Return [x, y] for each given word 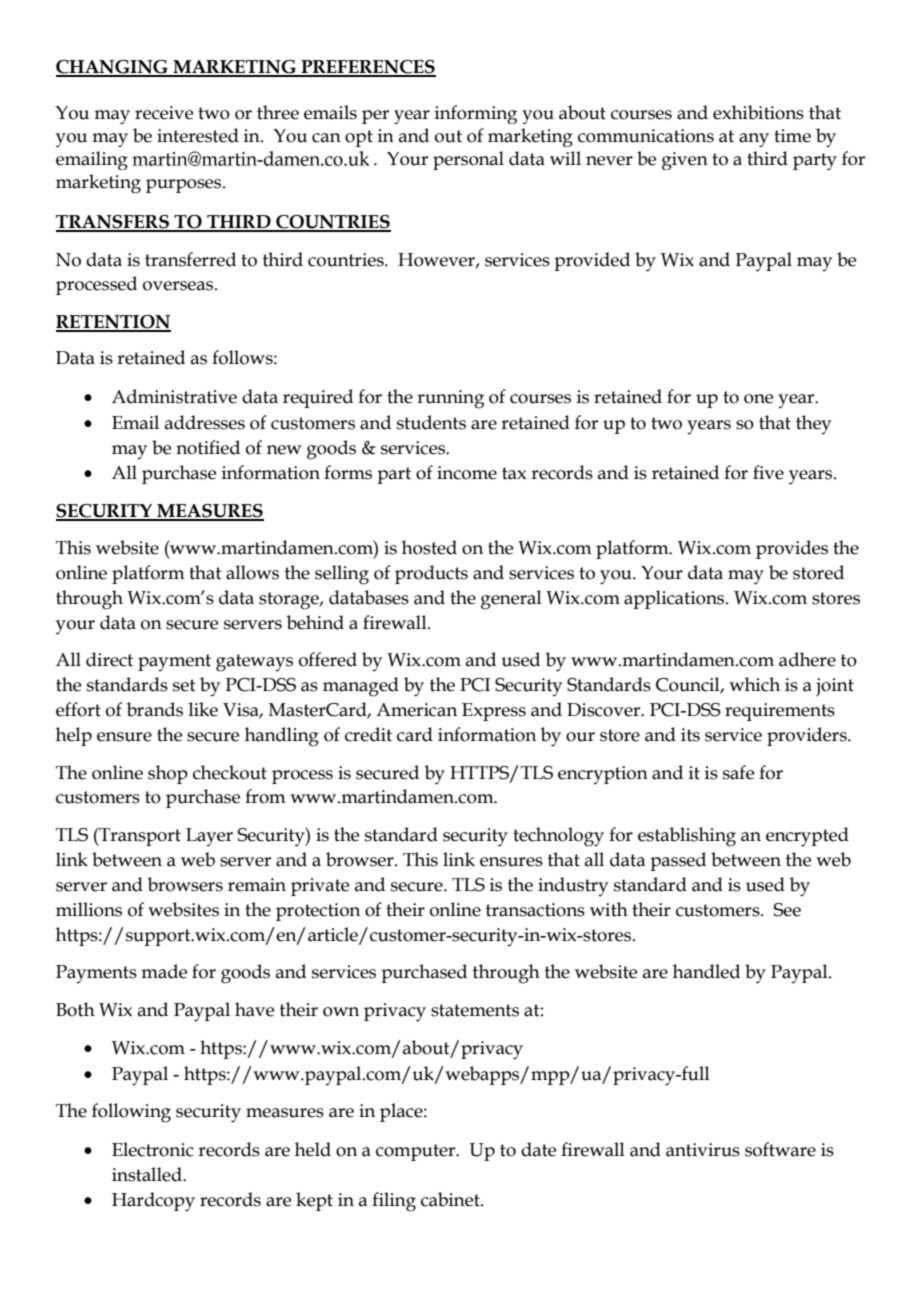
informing [476, 114]
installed [148, 1174]
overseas [179, 286]
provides [792, 549]
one [758, 399]
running [450, 399]
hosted [429, 547]
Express [494, 712]
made [164, 971]
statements [475, 1010]
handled [706, 971]
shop [168, 774]
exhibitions [758, 112]
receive [164, 113]
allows [252, 572]
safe [738, 772]
